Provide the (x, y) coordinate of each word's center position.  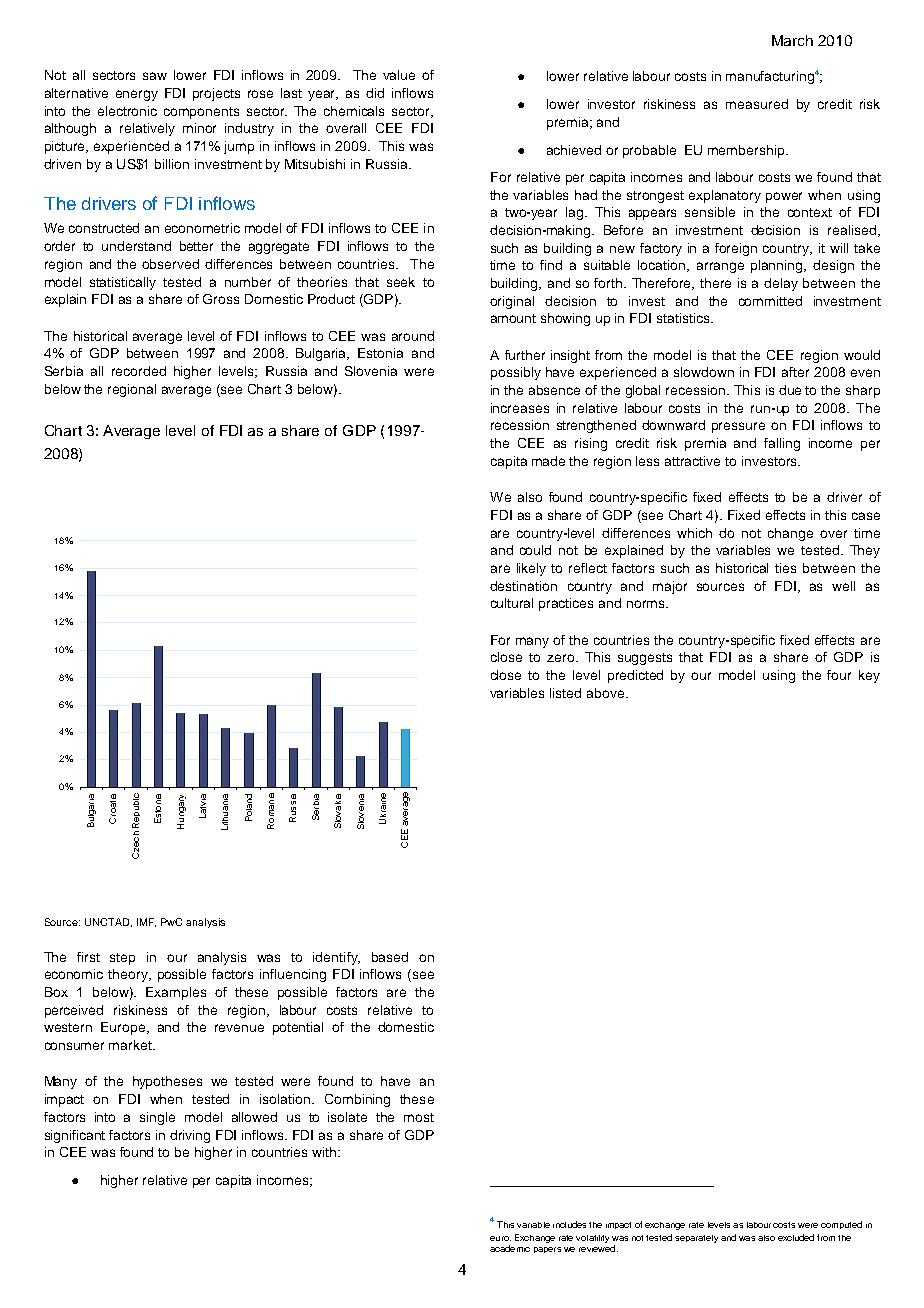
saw (155, 76)
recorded (139, 371)
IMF (146, 922)
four (839, 675)
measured (757, 104)
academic (510, 1248)
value (399, 75)
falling (782, 444)
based (390, 957)
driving (190, 1136)
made (548, 461)
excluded (796, 1237)
